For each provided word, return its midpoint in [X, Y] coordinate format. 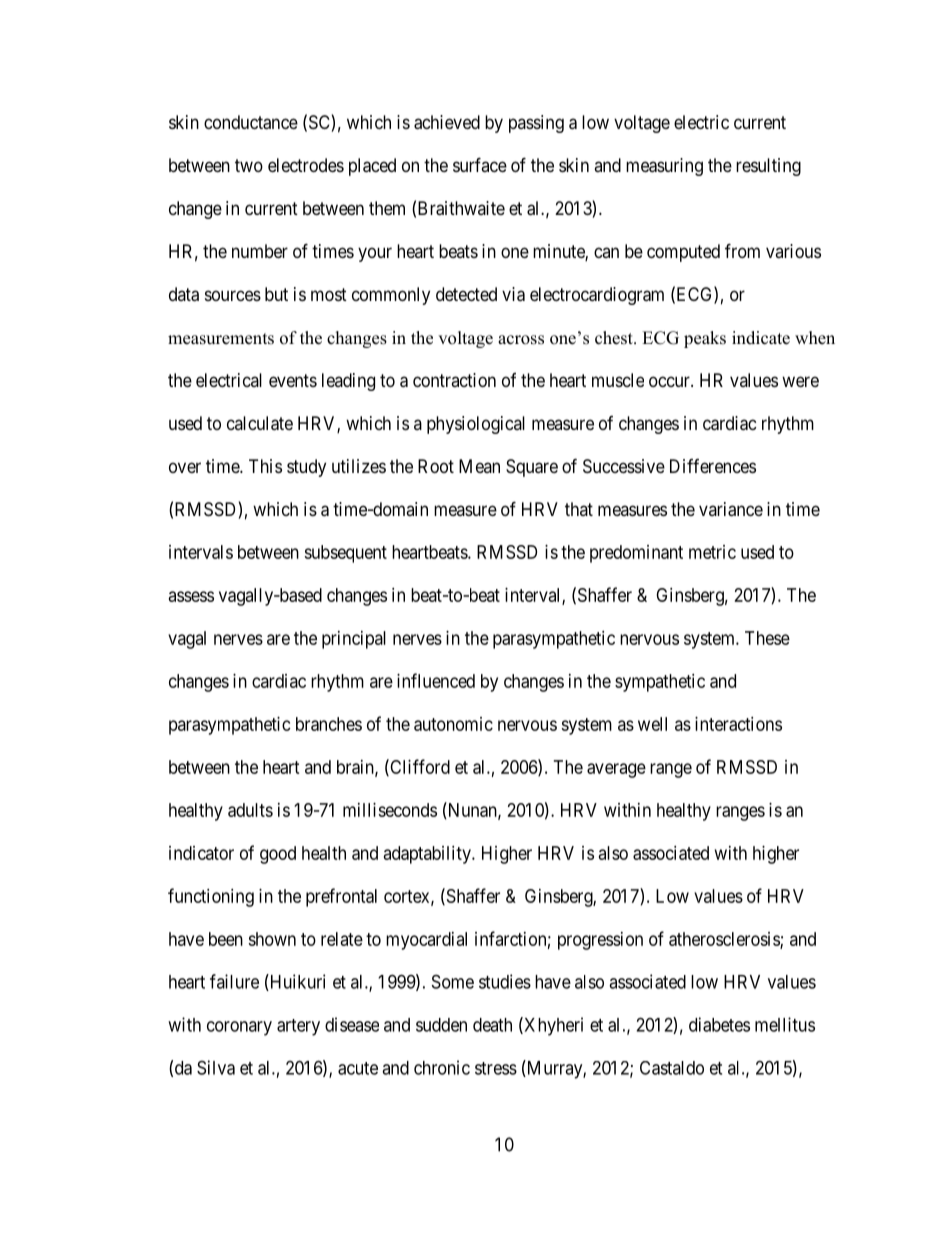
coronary [239, 1028]
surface [480, 164]
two [249, 165]
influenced [436, 680]
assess [191, 596]
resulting [768, 167]
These [767, 638]
